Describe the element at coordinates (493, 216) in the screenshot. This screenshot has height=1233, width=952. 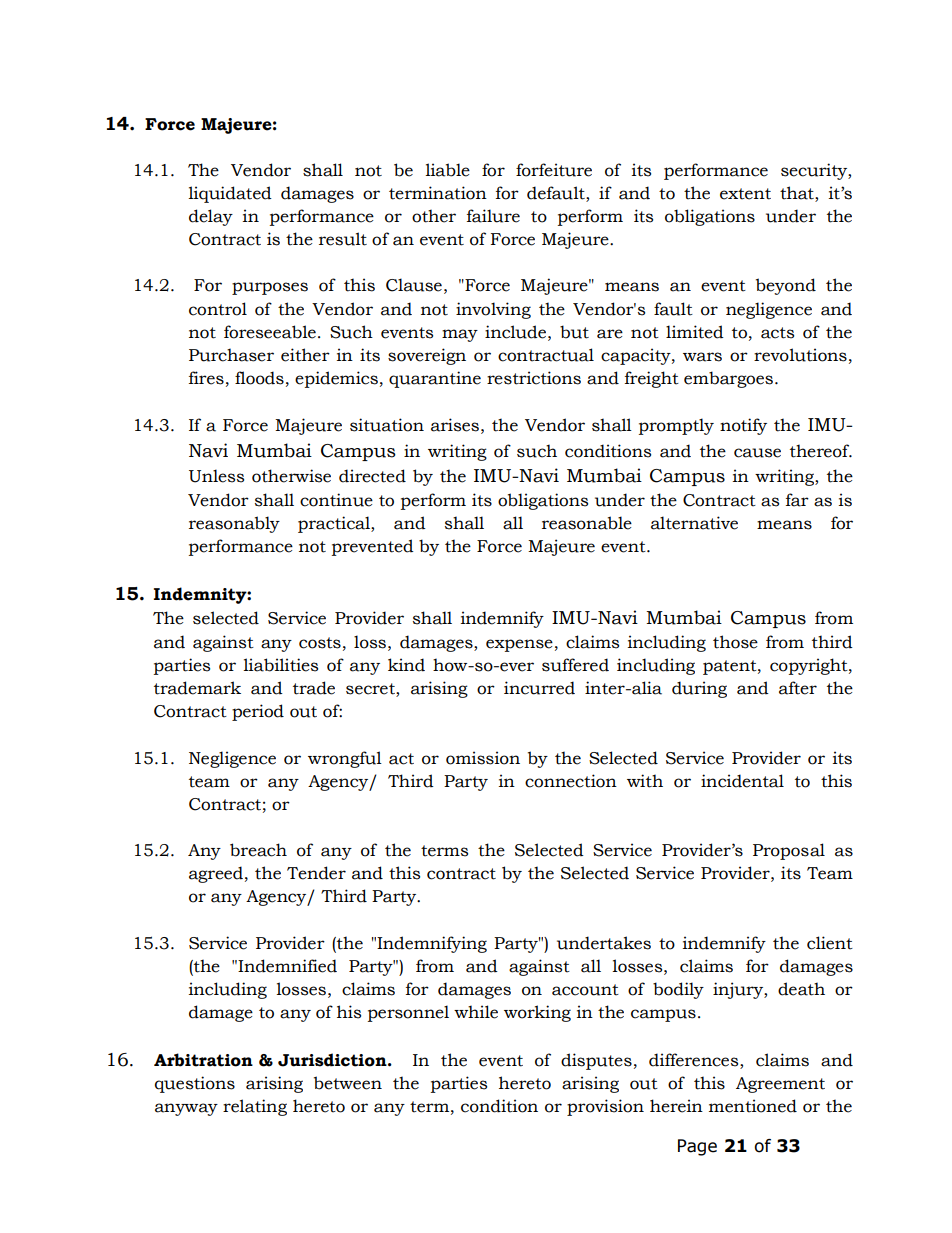
I see `failure` at that location.
